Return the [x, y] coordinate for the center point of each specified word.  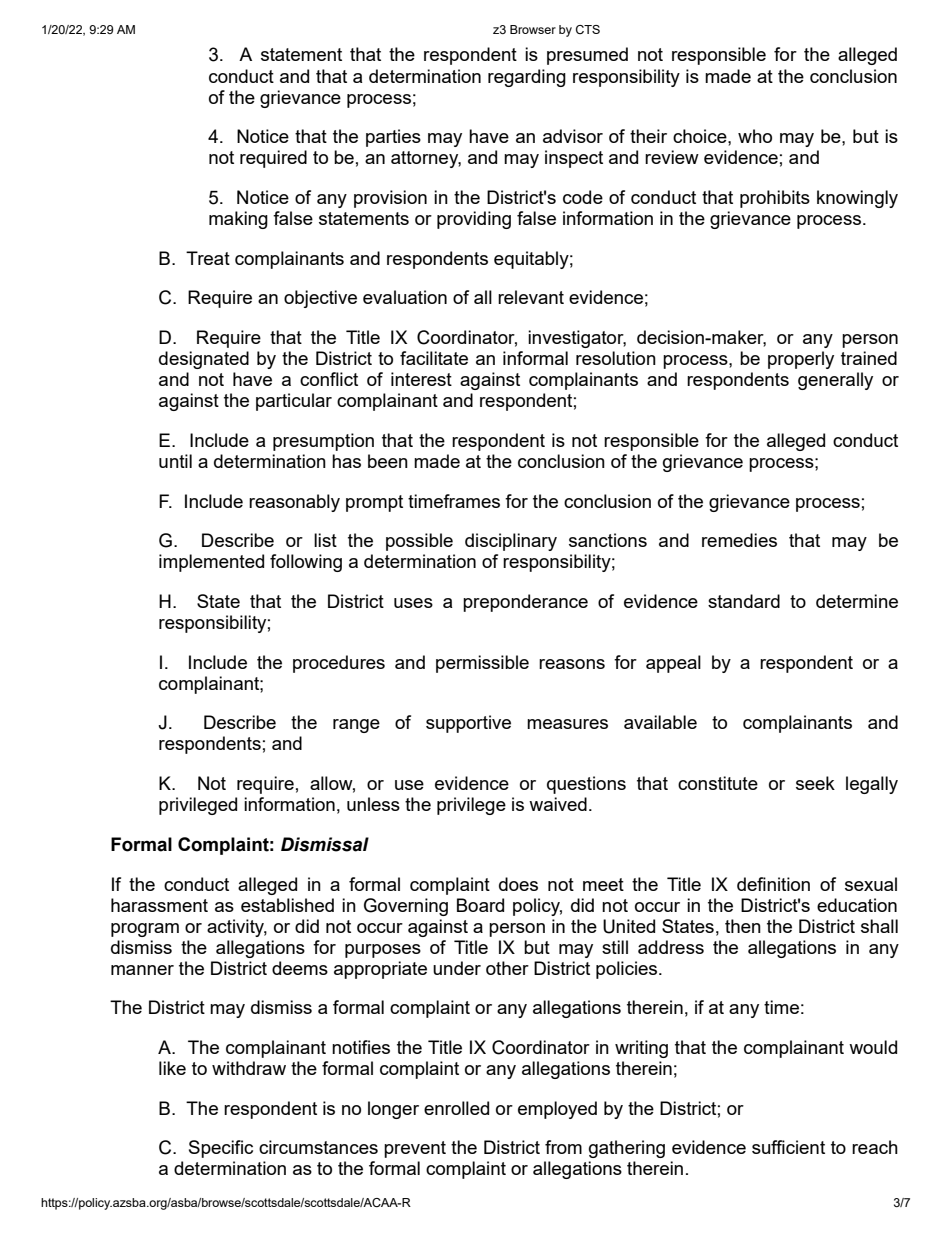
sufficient [788, 1147]
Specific [221, 1149]
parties [393, 138]
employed [557, 1110]
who [755, 136]
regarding [527, 78]
